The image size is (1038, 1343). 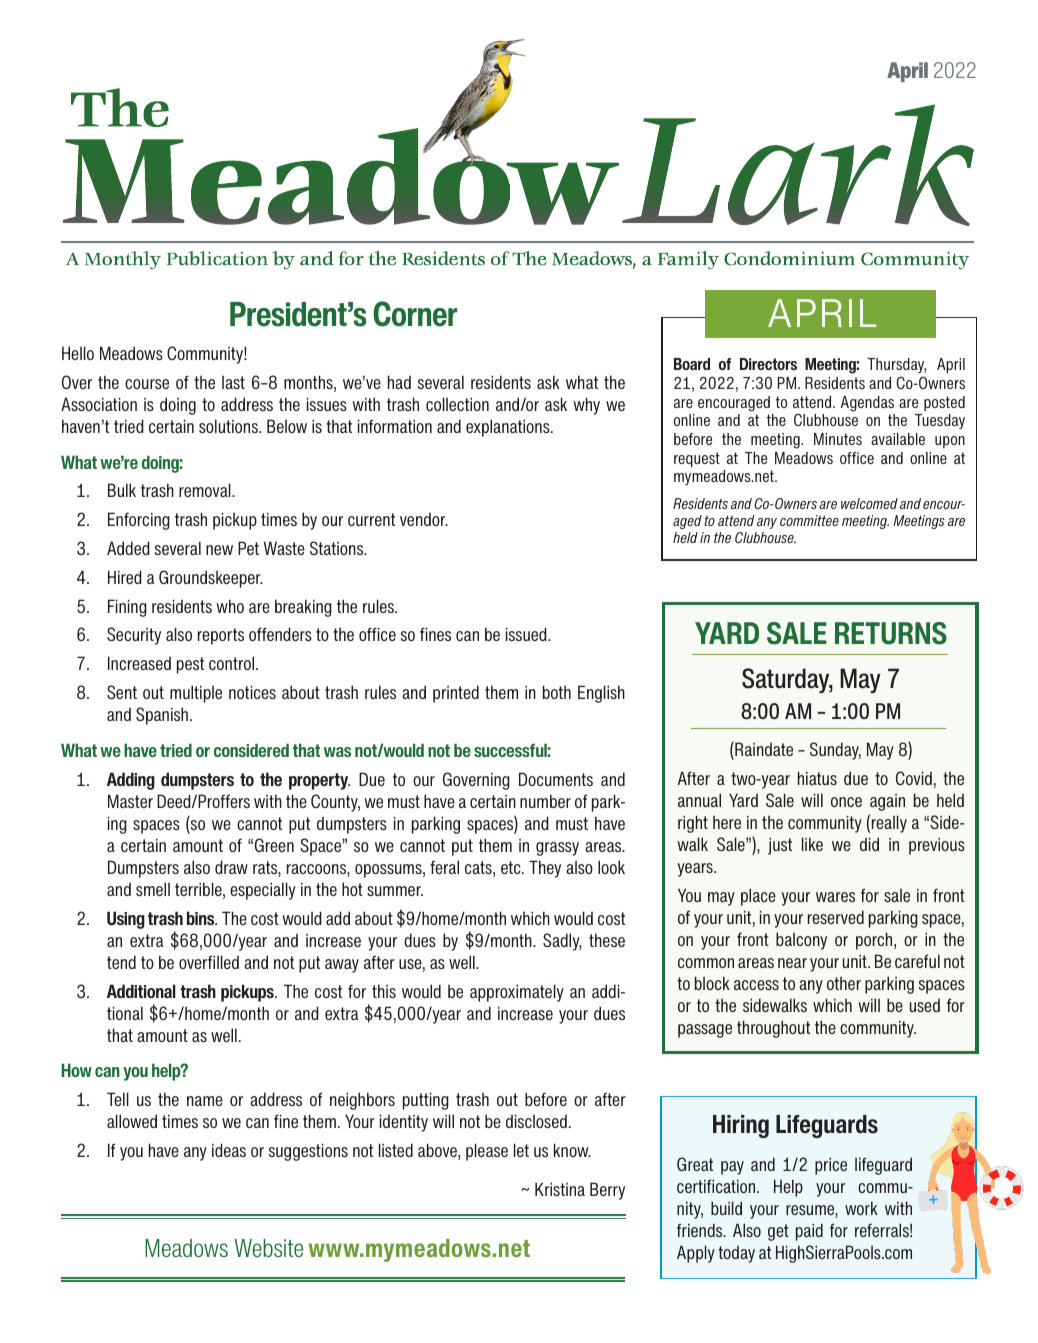 What do you see at coordinates (269, 1248) in the image?
I see `Website` at bounding box center [269, 1248].
